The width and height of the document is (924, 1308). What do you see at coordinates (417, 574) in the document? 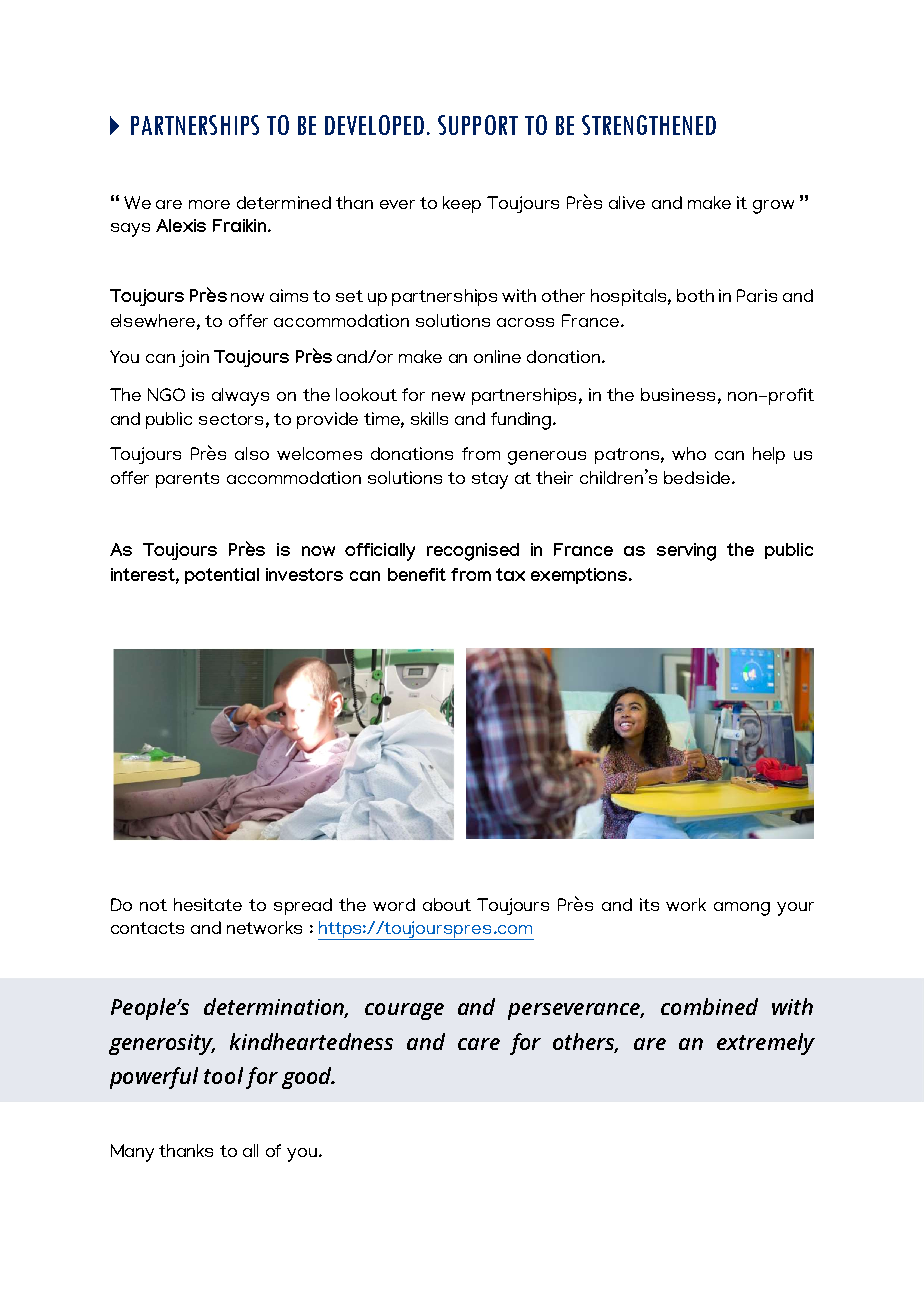
I see `benefit` at bounding box center [417, 574].
